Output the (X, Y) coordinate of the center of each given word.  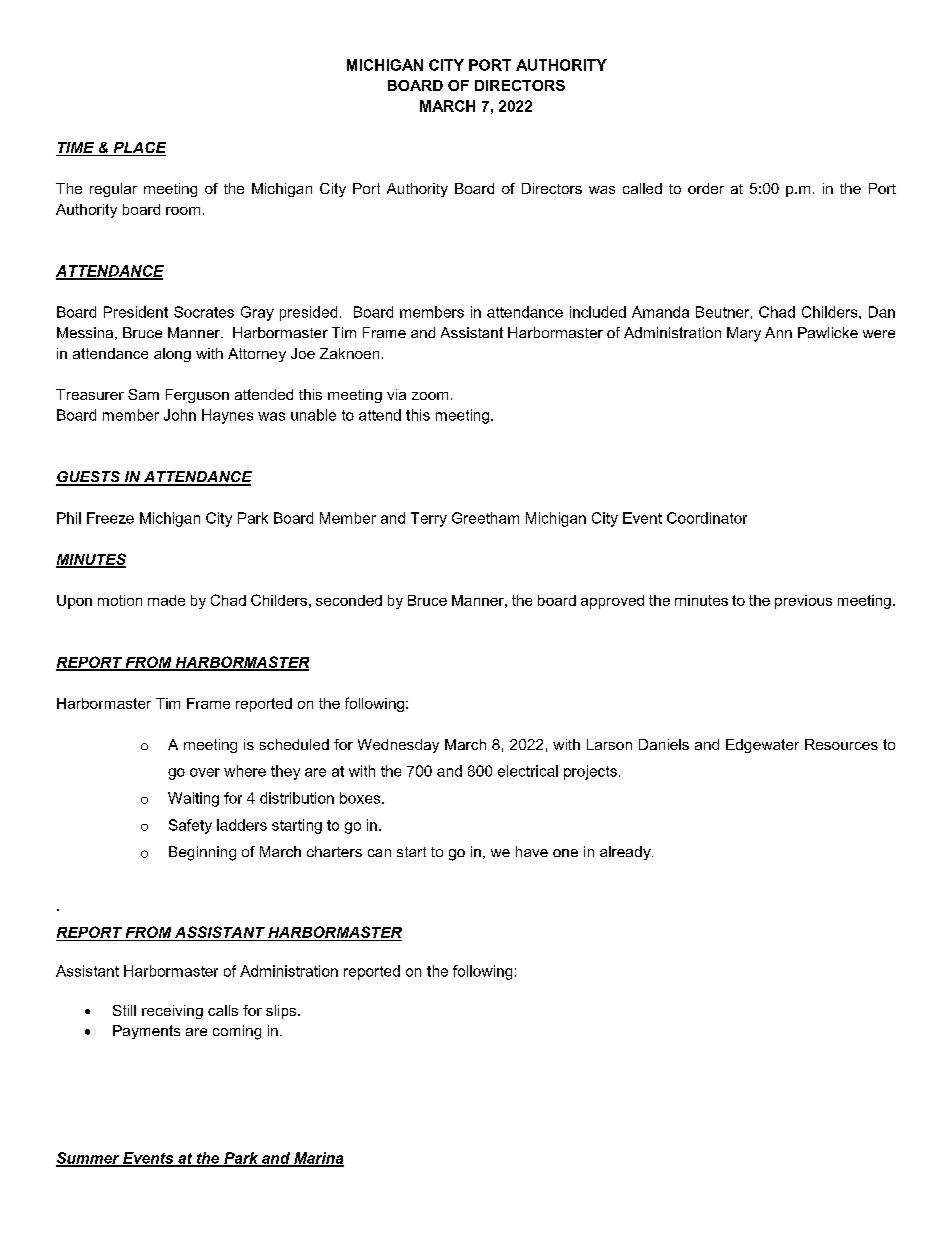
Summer (89, 1159)
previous (803, 602)
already (626, 853)
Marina (318, 1159)
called (642, 188)
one (565, 853)
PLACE (138, 149)
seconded (349, 600)
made (166, 600)
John (180, 415)
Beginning (202, 853)
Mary (744, 334)
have (532, 851)
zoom (430, 396)
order (706, 188)
